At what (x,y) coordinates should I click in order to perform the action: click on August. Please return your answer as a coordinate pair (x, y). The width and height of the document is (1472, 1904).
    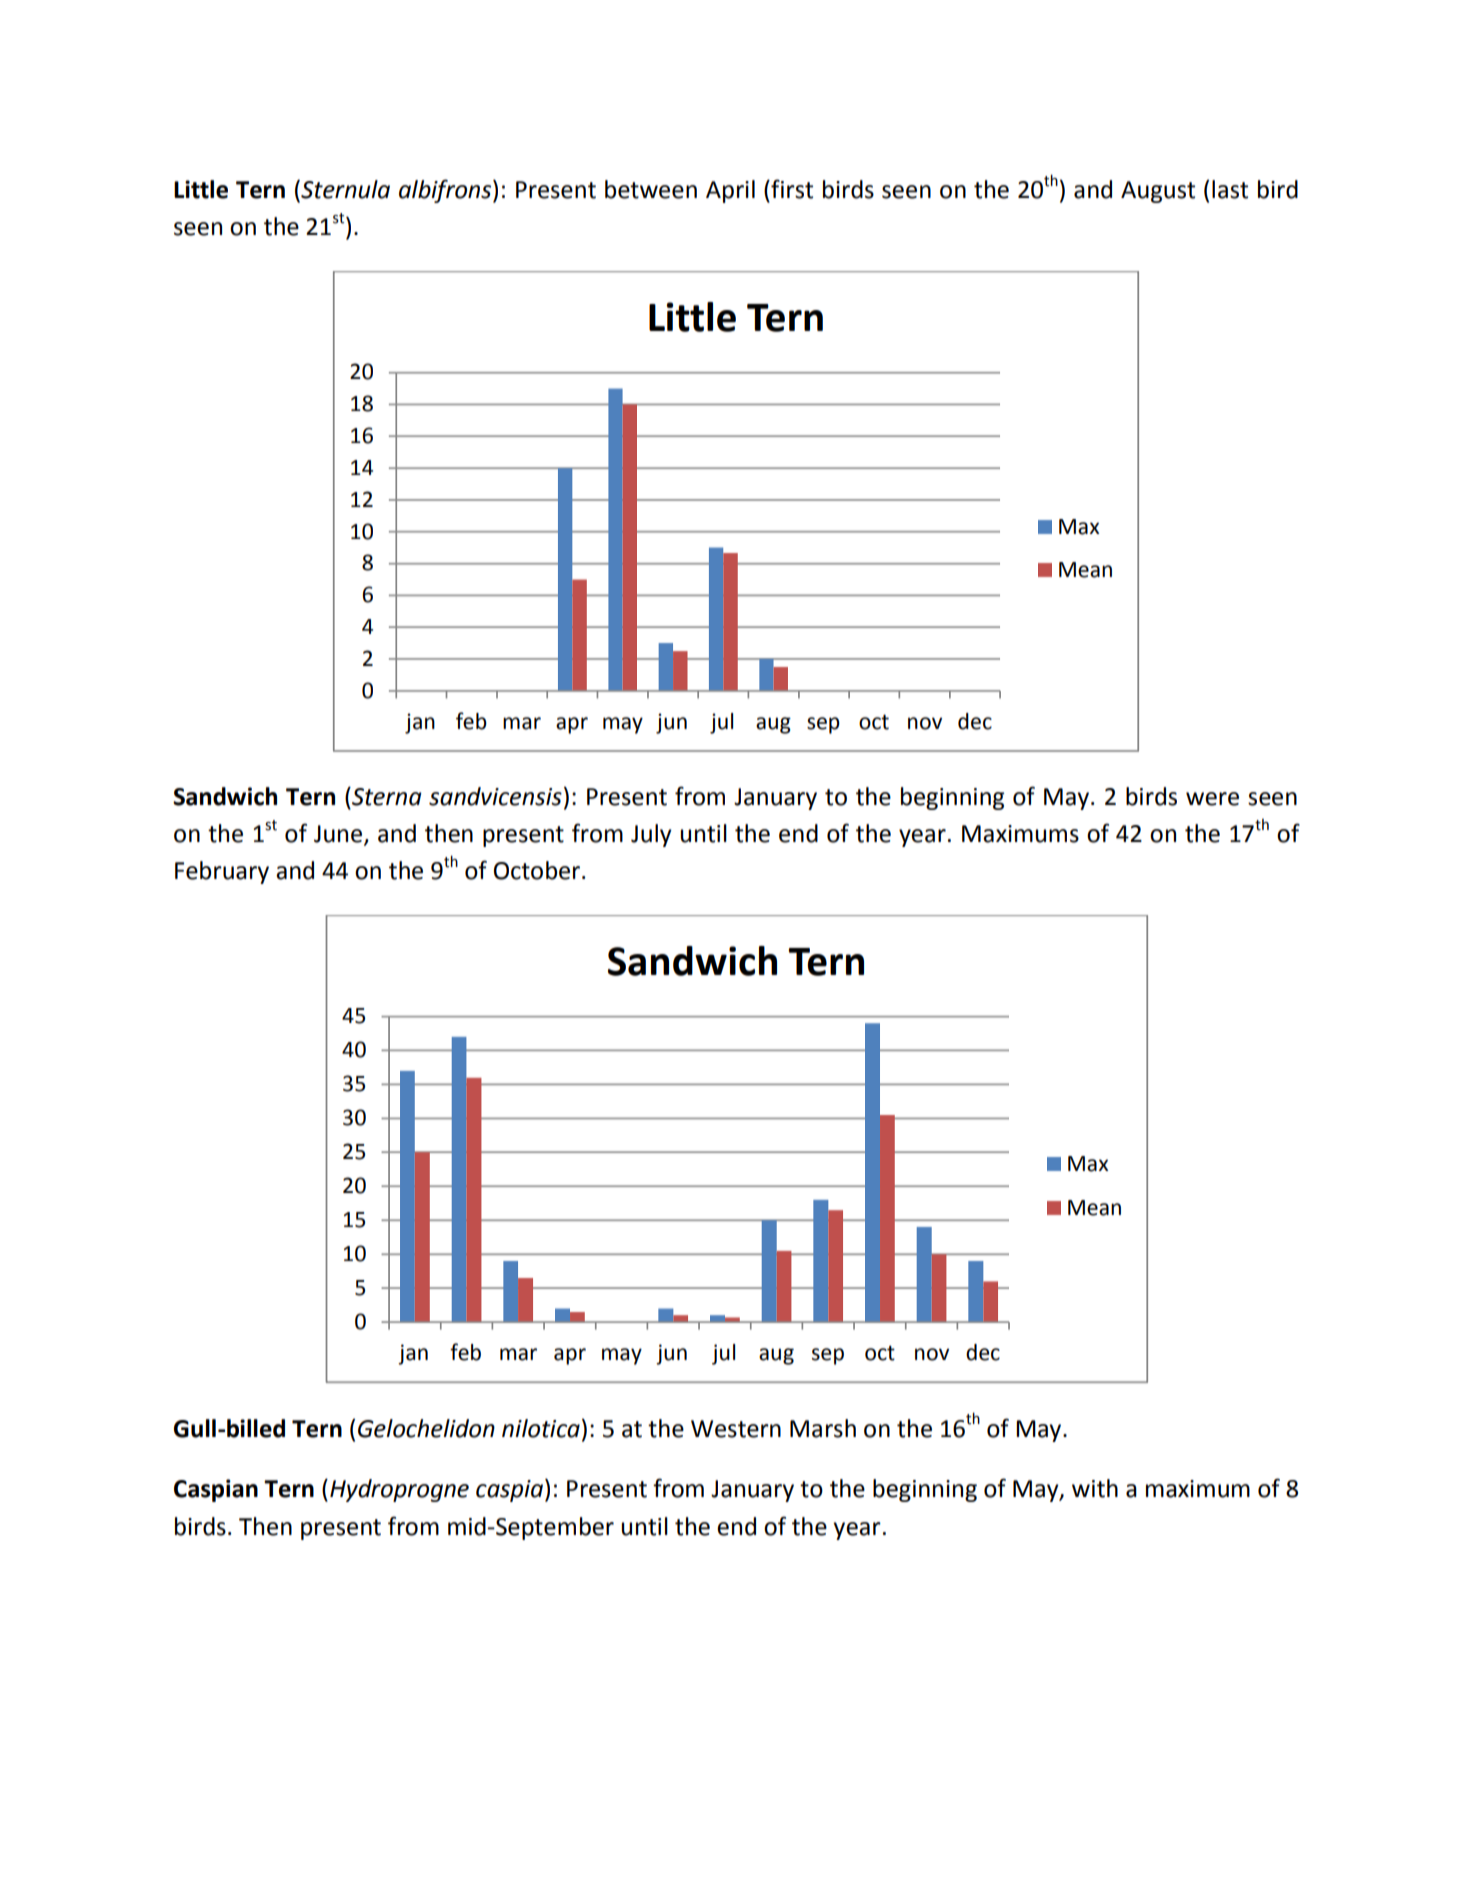
    Looking at the image, I should click on (1158, 192).
